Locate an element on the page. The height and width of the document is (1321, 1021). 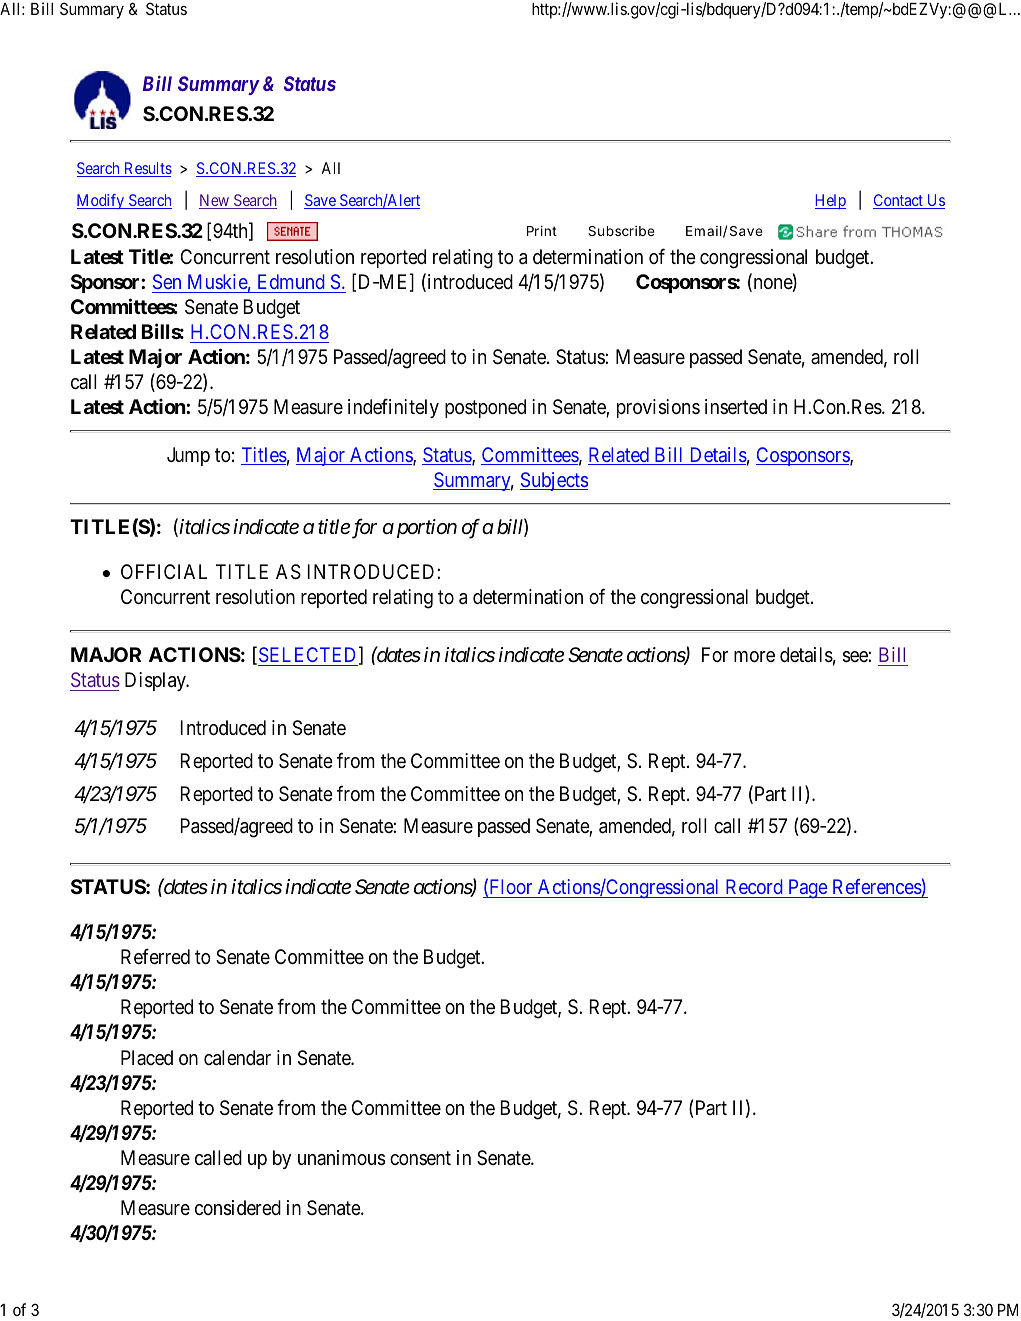
Record is located at coordinates (754, 888).
